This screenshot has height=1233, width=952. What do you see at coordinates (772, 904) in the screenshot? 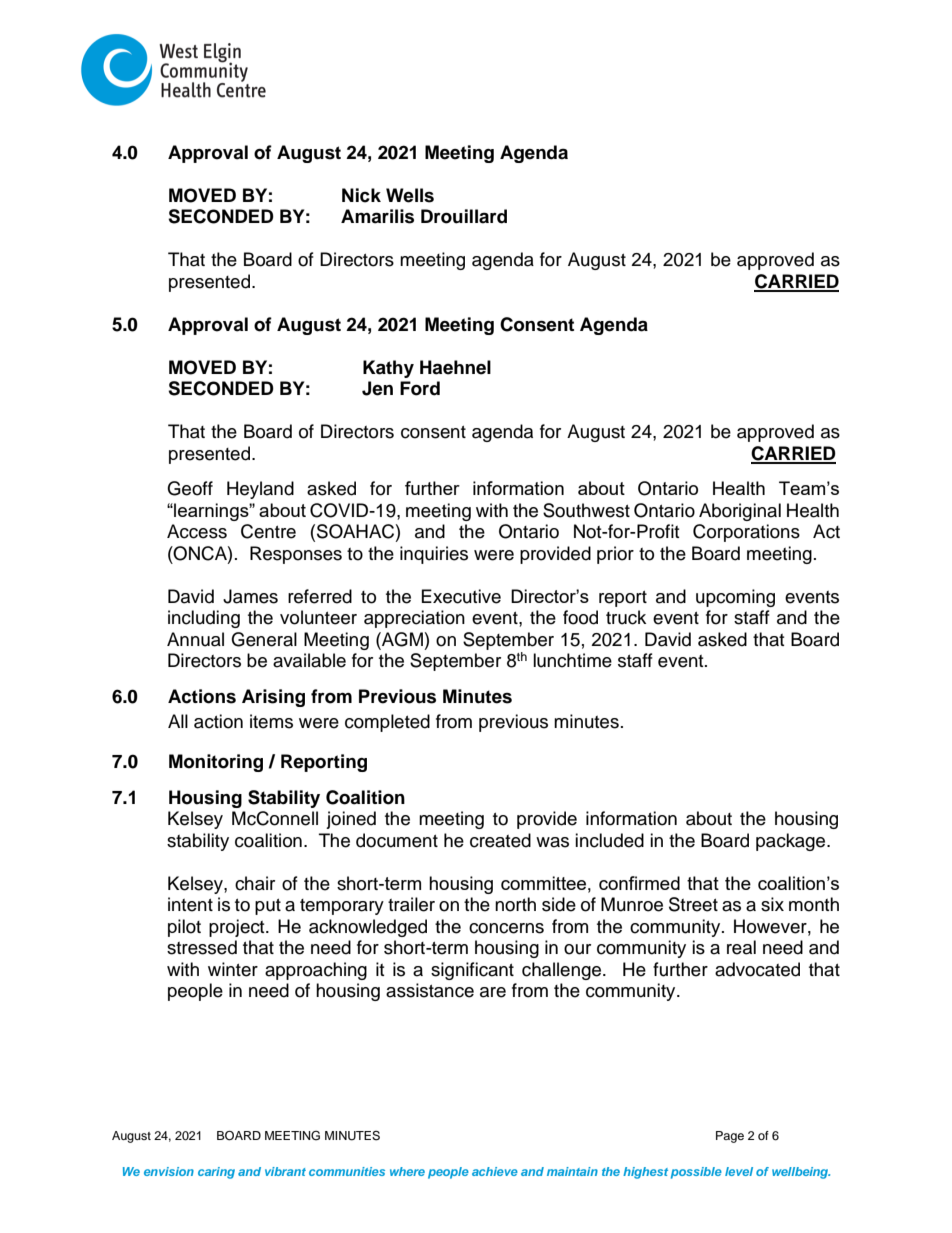
I see `six` at bounding box center [772, 904].
